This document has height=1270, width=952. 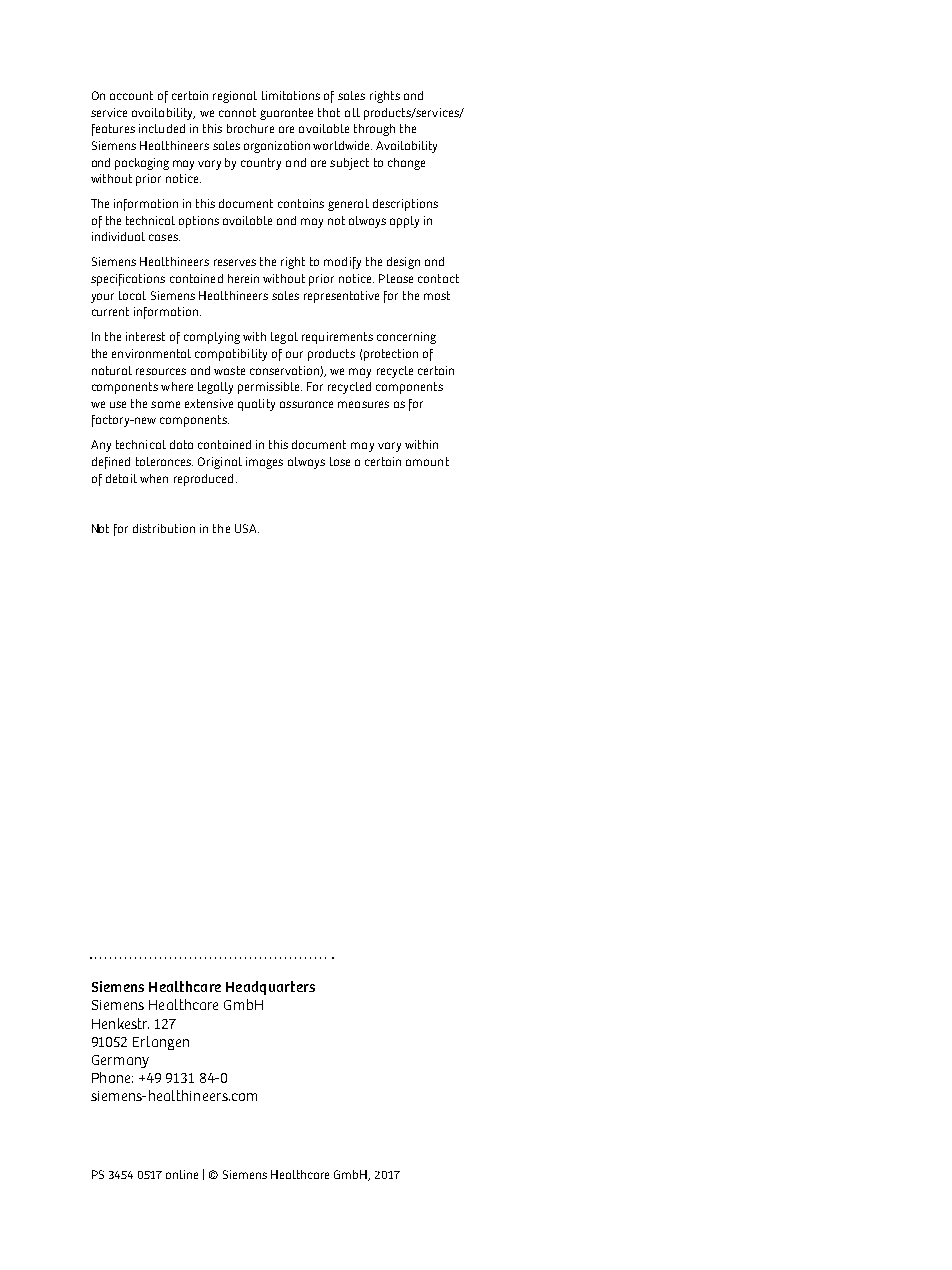 I want to click on Erlangen, so click(x=161, y=1043).
